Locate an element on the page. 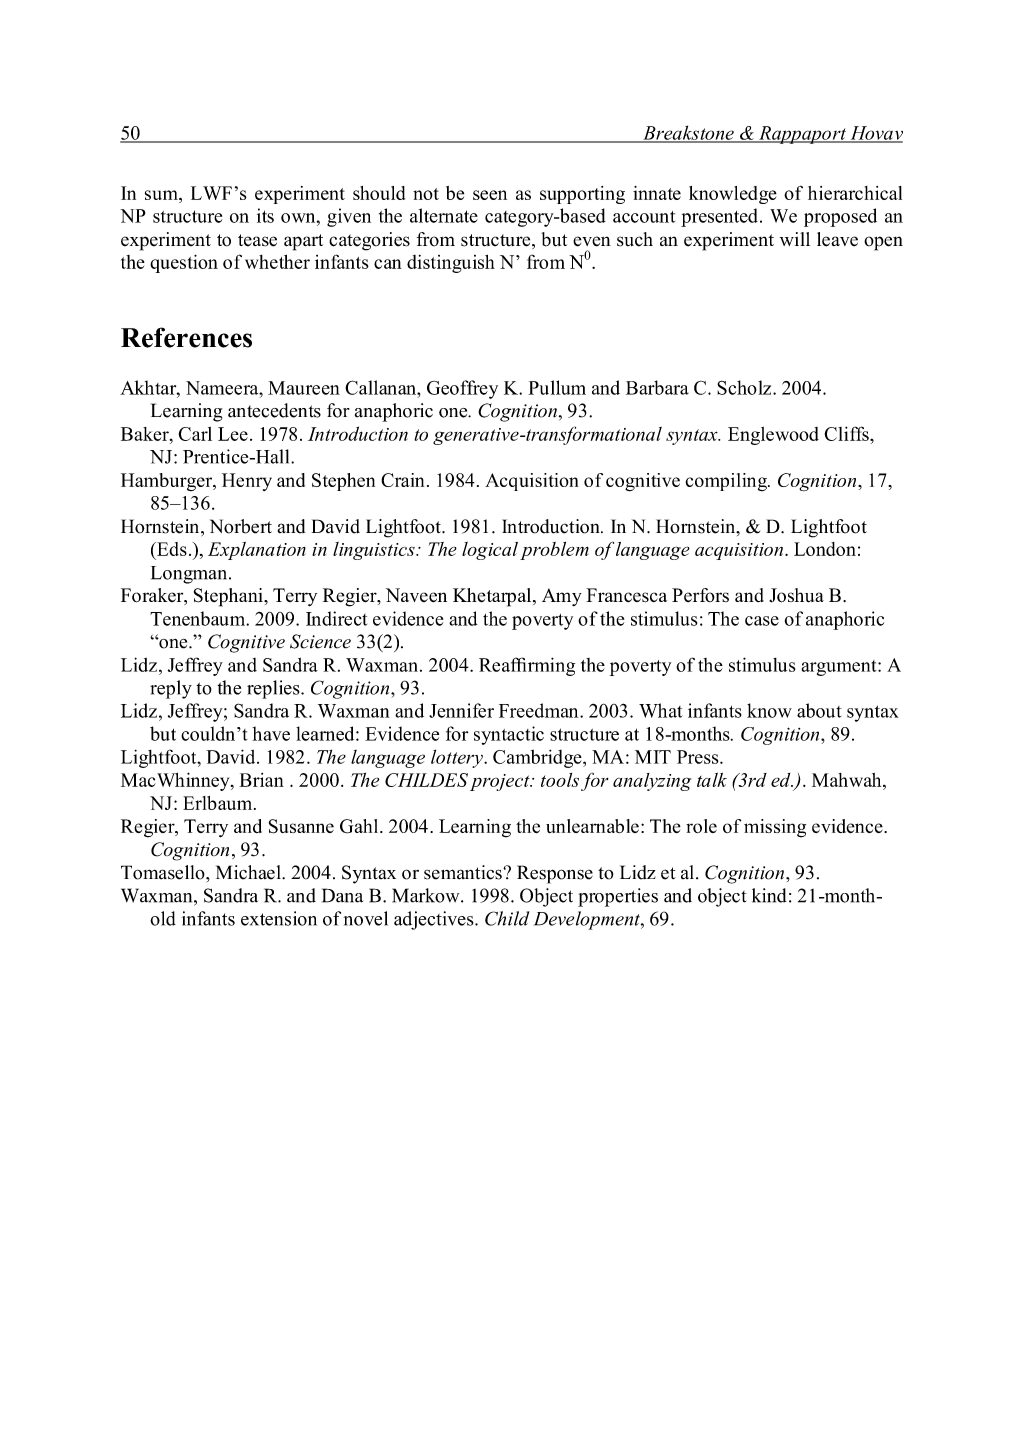 This image has height=1447, width=1022. Scholz is located at coordinates (745, 387).
